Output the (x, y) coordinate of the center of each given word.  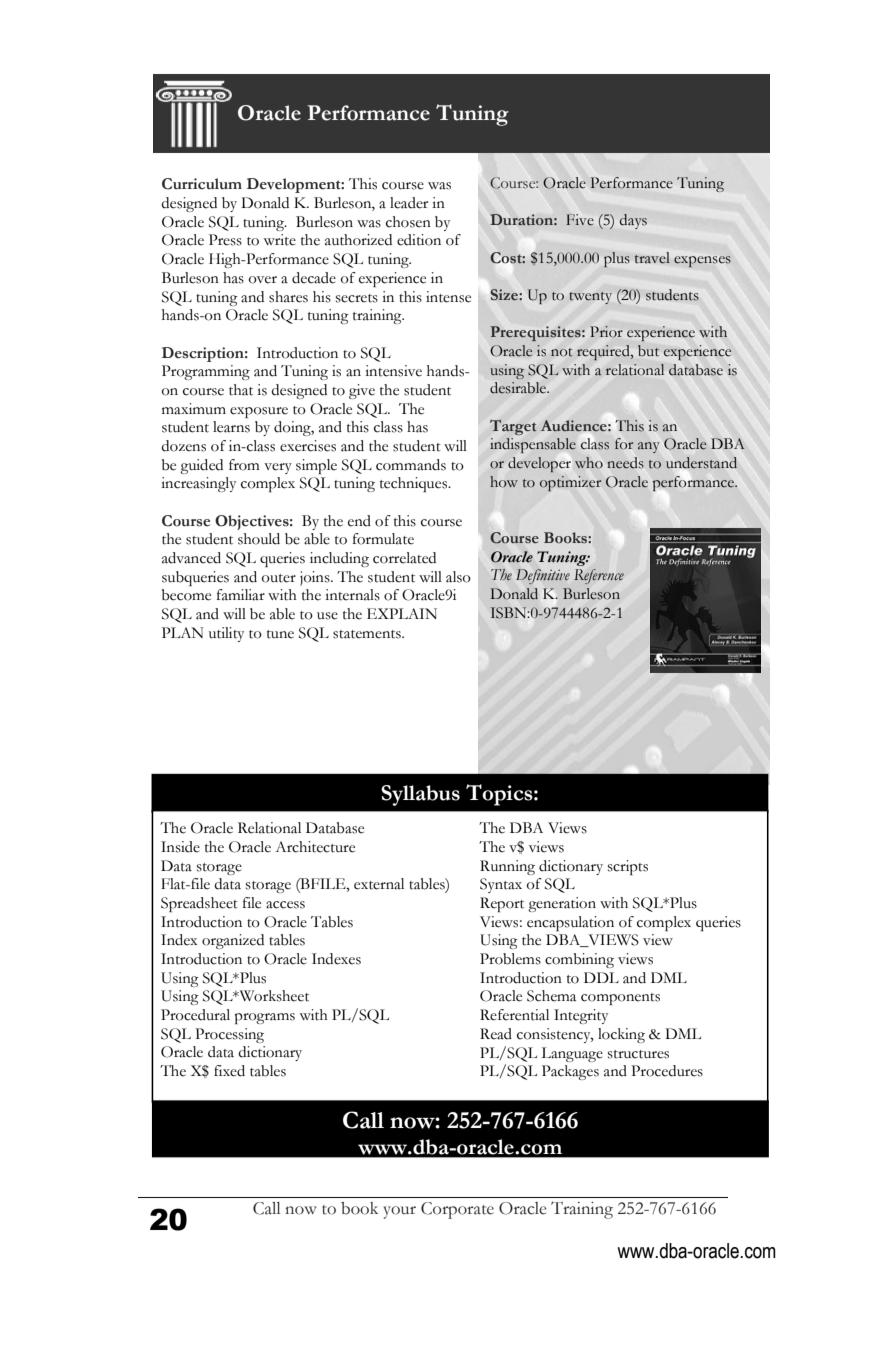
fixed (229, 1071)
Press (225, 240)
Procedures (667, 1071)
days (633, 221)
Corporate (457, 1210)
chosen (408, 222)
